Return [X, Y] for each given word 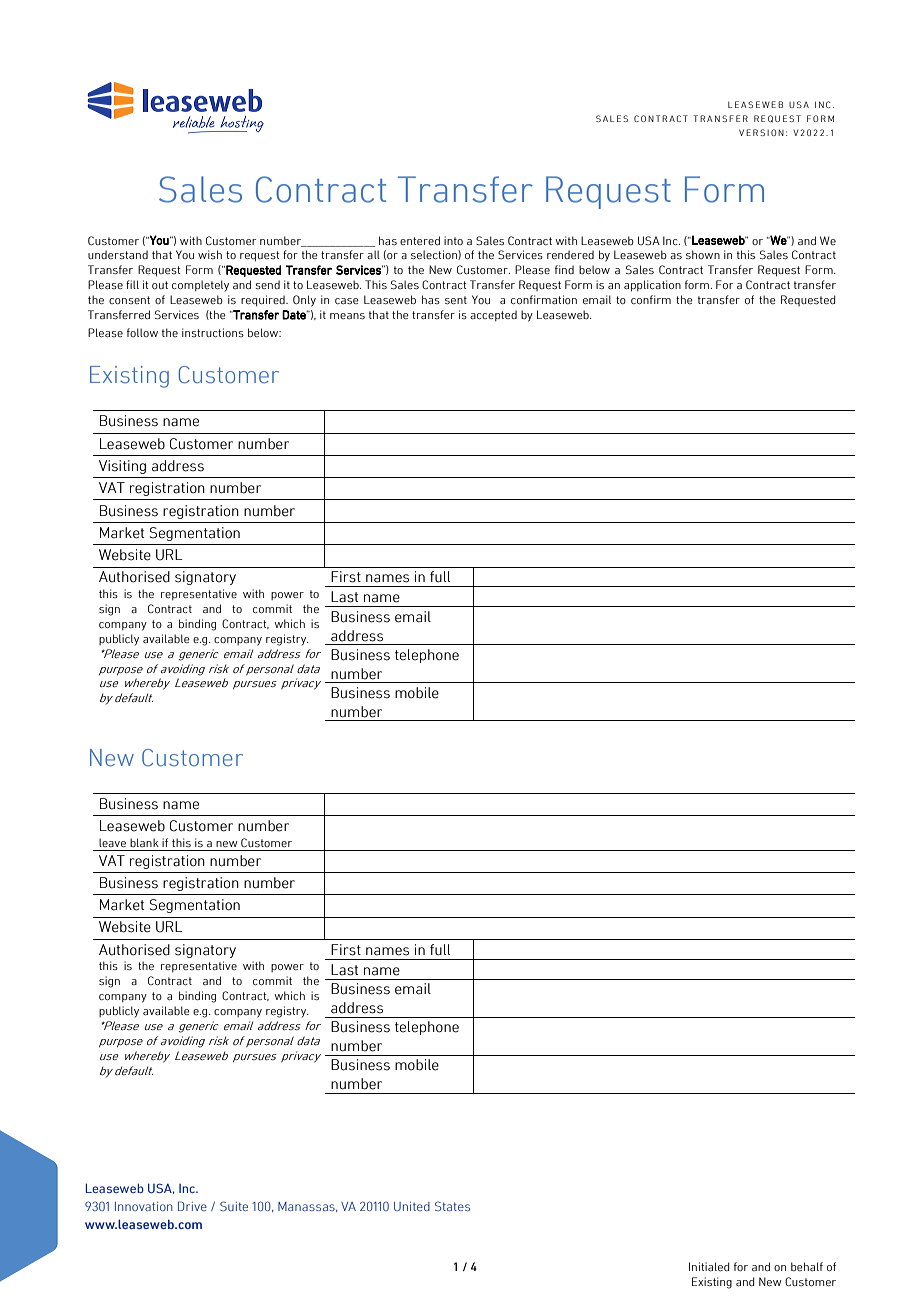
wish [210, 254]
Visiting [122, 467]
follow [142, 332]
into [453, 240]
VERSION [761, 132]
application [652, 285]
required [264, 300]
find [564, 269]
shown [703, 254]
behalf [807, 1266]
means [347, 316]
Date [295, 315]
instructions [213, 332]
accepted [493, 315]
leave [112, 842]
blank [144, 842]
